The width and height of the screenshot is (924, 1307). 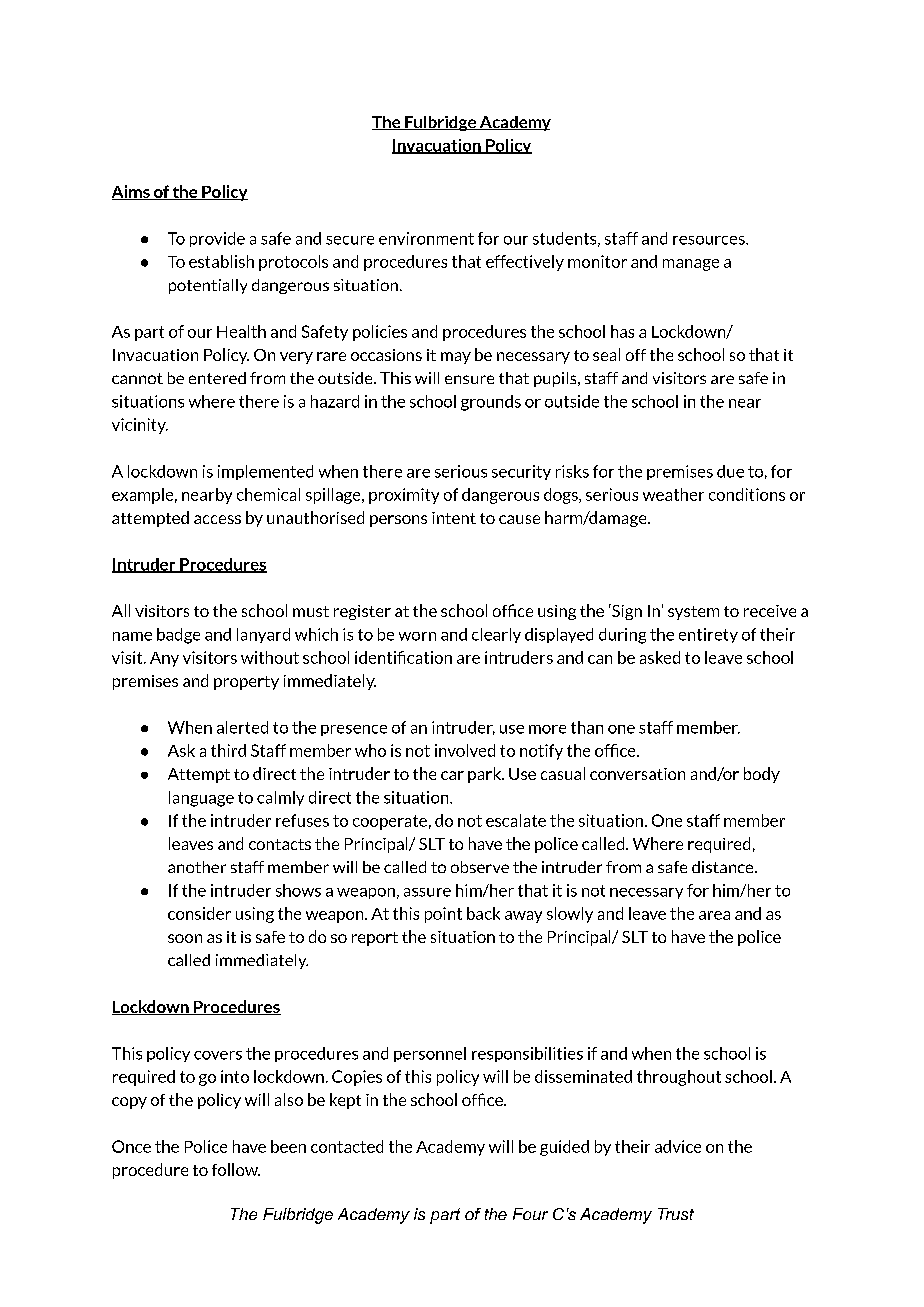 I want to click on involved, so click(x=465, y=750).
